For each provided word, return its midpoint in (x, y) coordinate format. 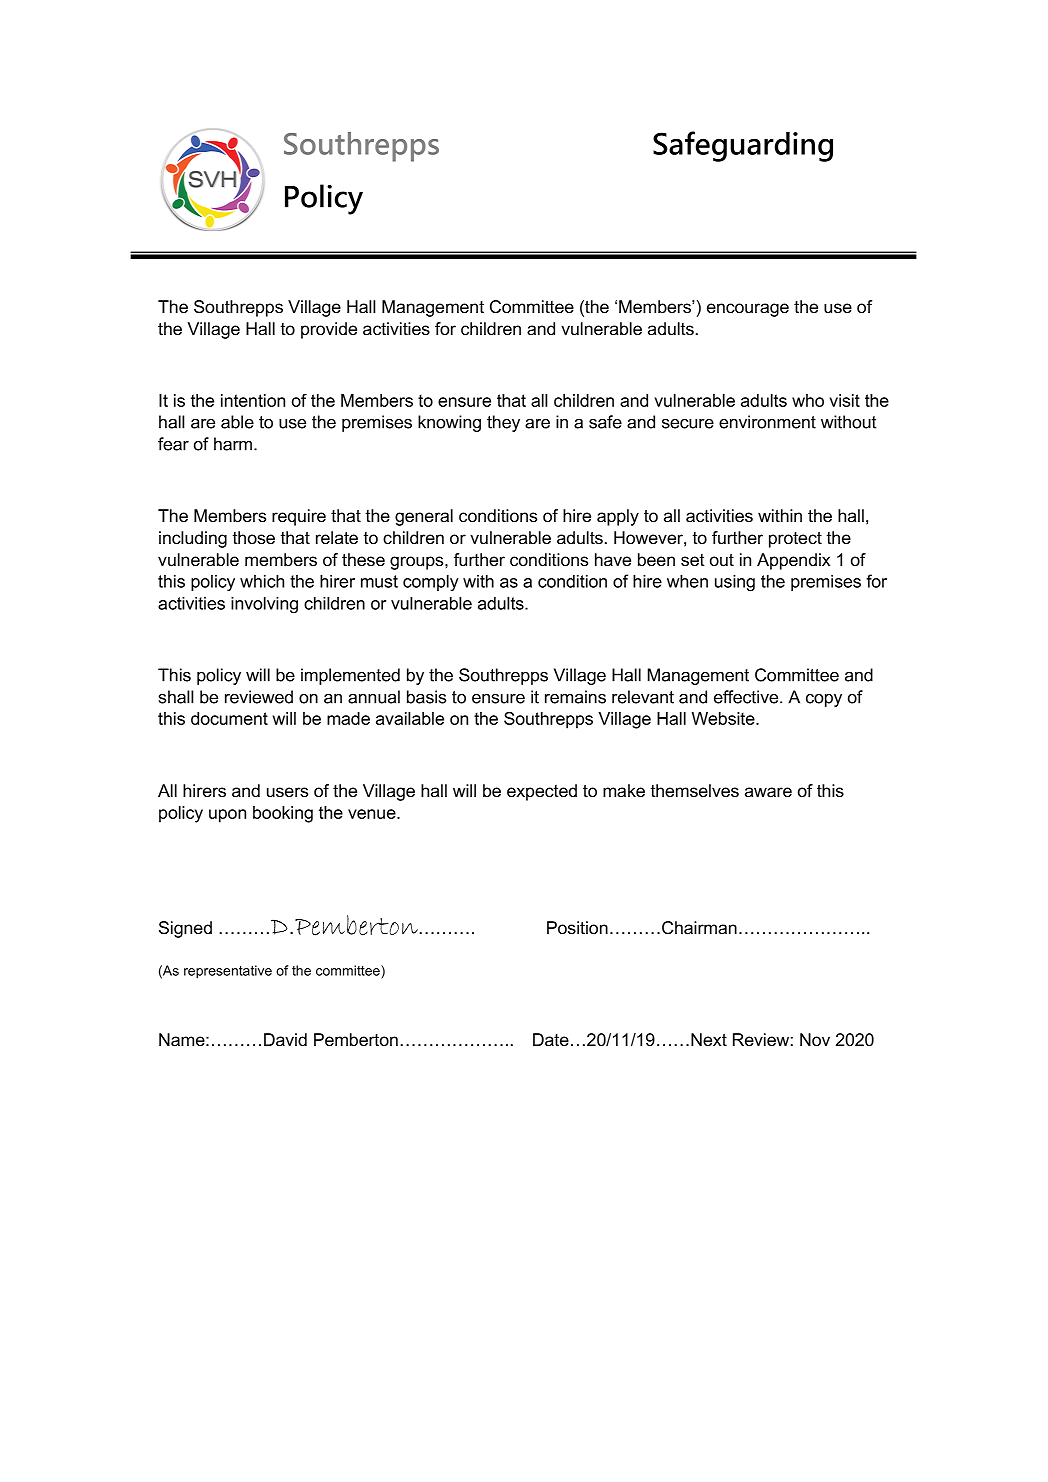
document (229, 718)
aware (768, 792)
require (299, 517)
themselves (695, 791)
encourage (748, 310)
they (503, 423)
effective (747, 697)
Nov (815, 1040)
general (424, 517)
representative (228, 972)
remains (575, 697)
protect (795, 540)
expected (542, 792)
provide (329, 330)
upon (227, 816)
